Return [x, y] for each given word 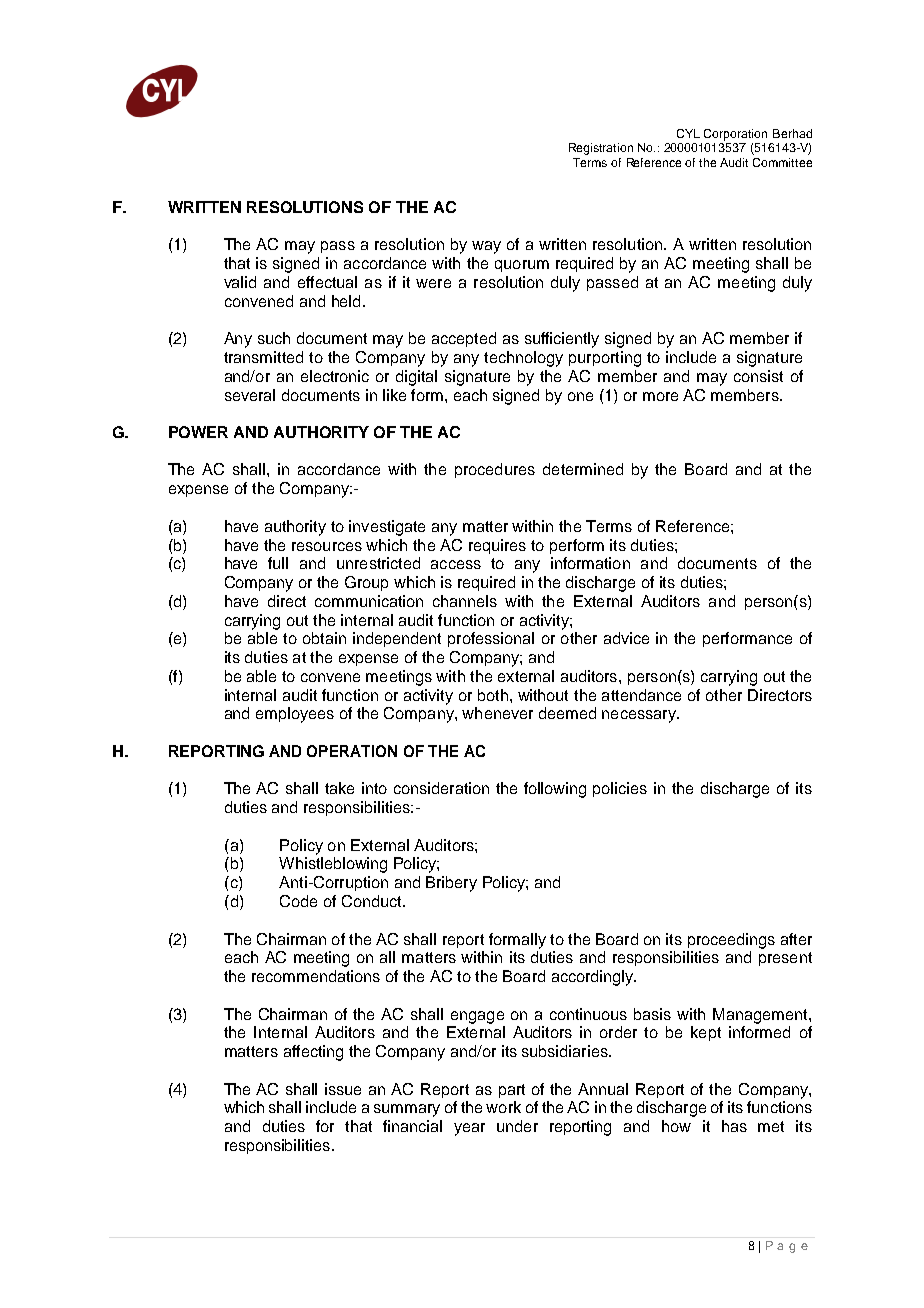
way [486, 247]
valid [240, 282]
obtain [324, 638]
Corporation [735, 135]
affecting [313, 1053]
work [503, 1107]
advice [626, 638]
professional [491, 639]
